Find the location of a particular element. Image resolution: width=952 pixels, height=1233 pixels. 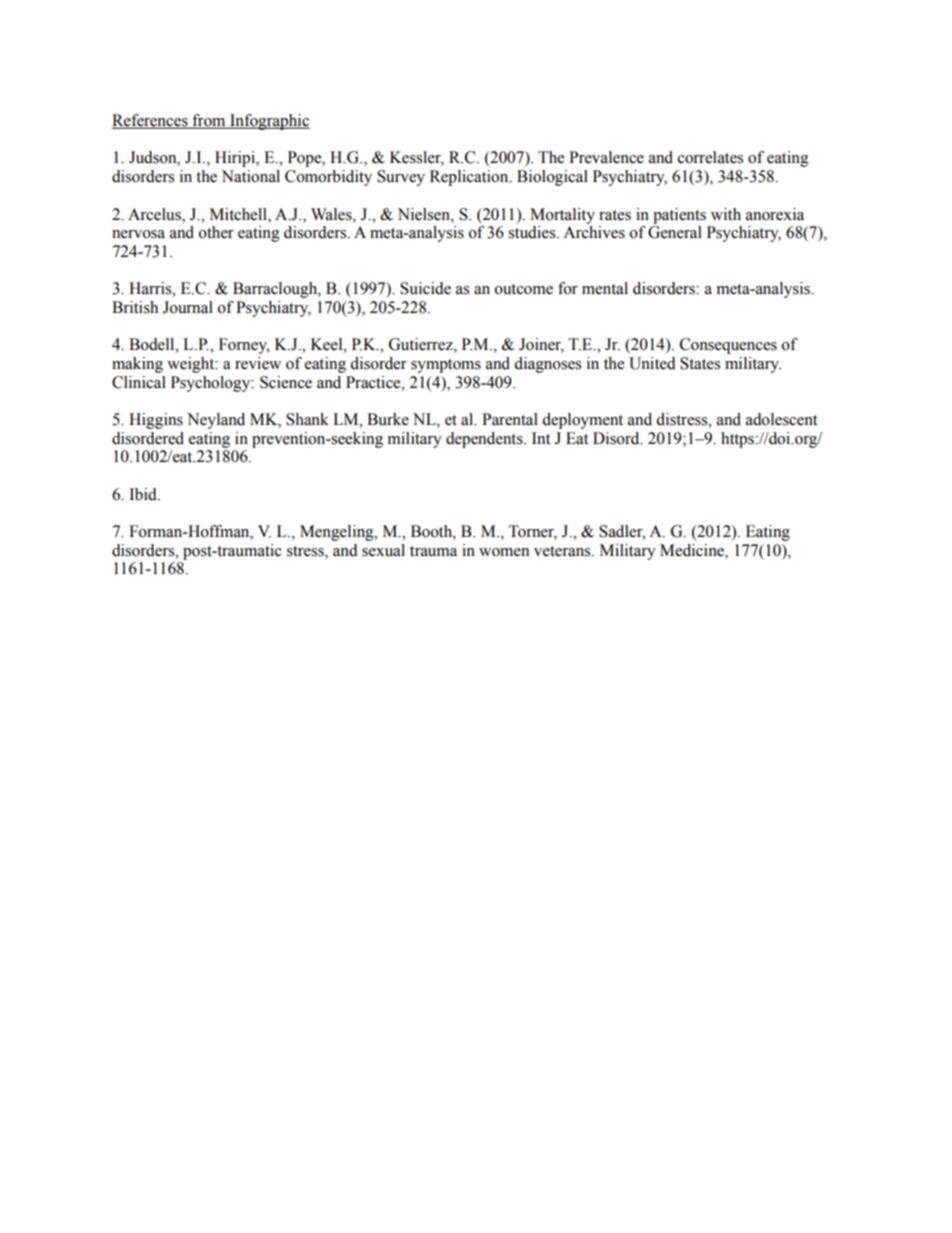

from is located at coordinates (209, 121).
